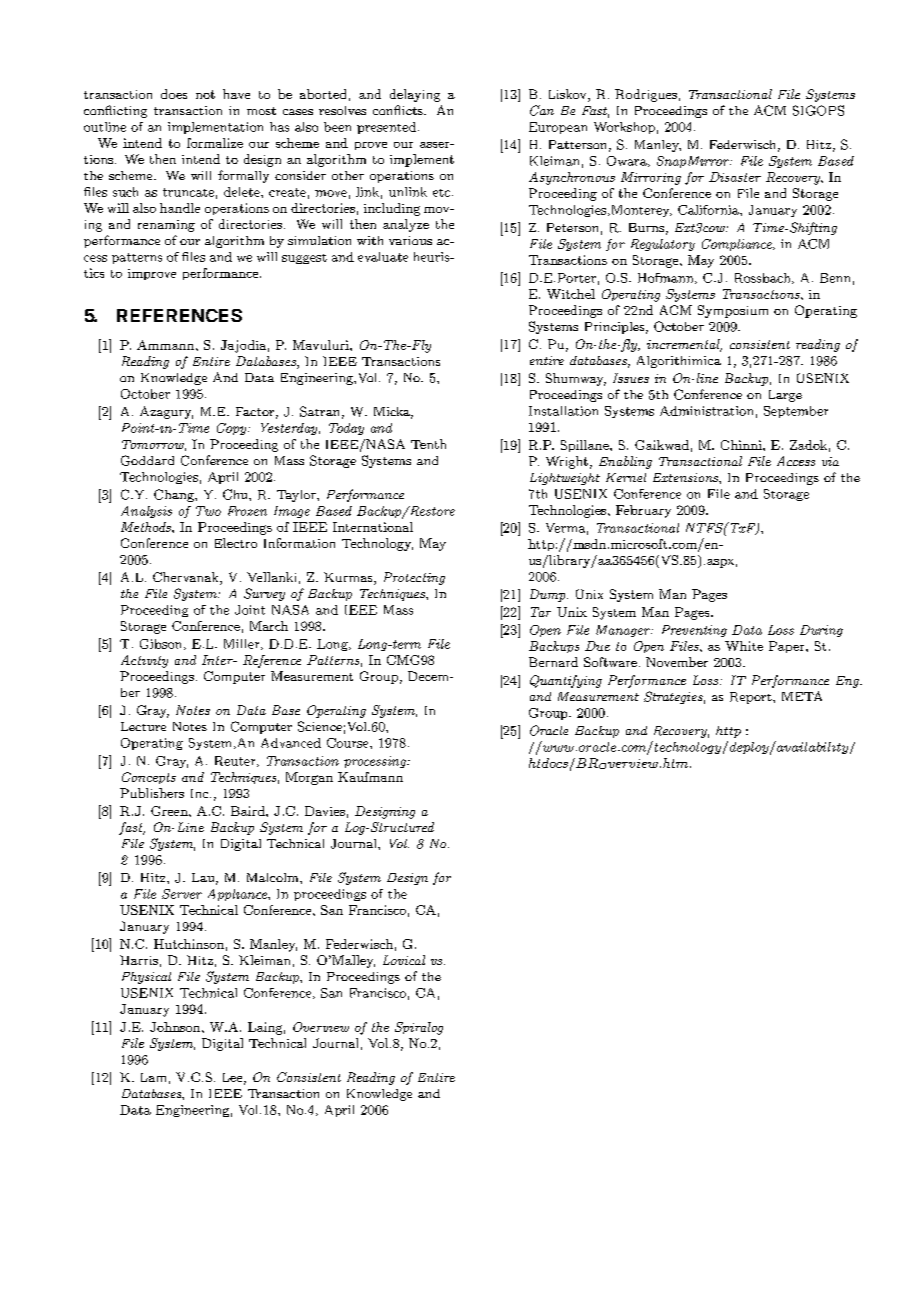 Image resolution: width=924 pixels, height=1308 pixels. Describe the element at coordinates (684, 345) in the image. I see `incremental` at that location.
